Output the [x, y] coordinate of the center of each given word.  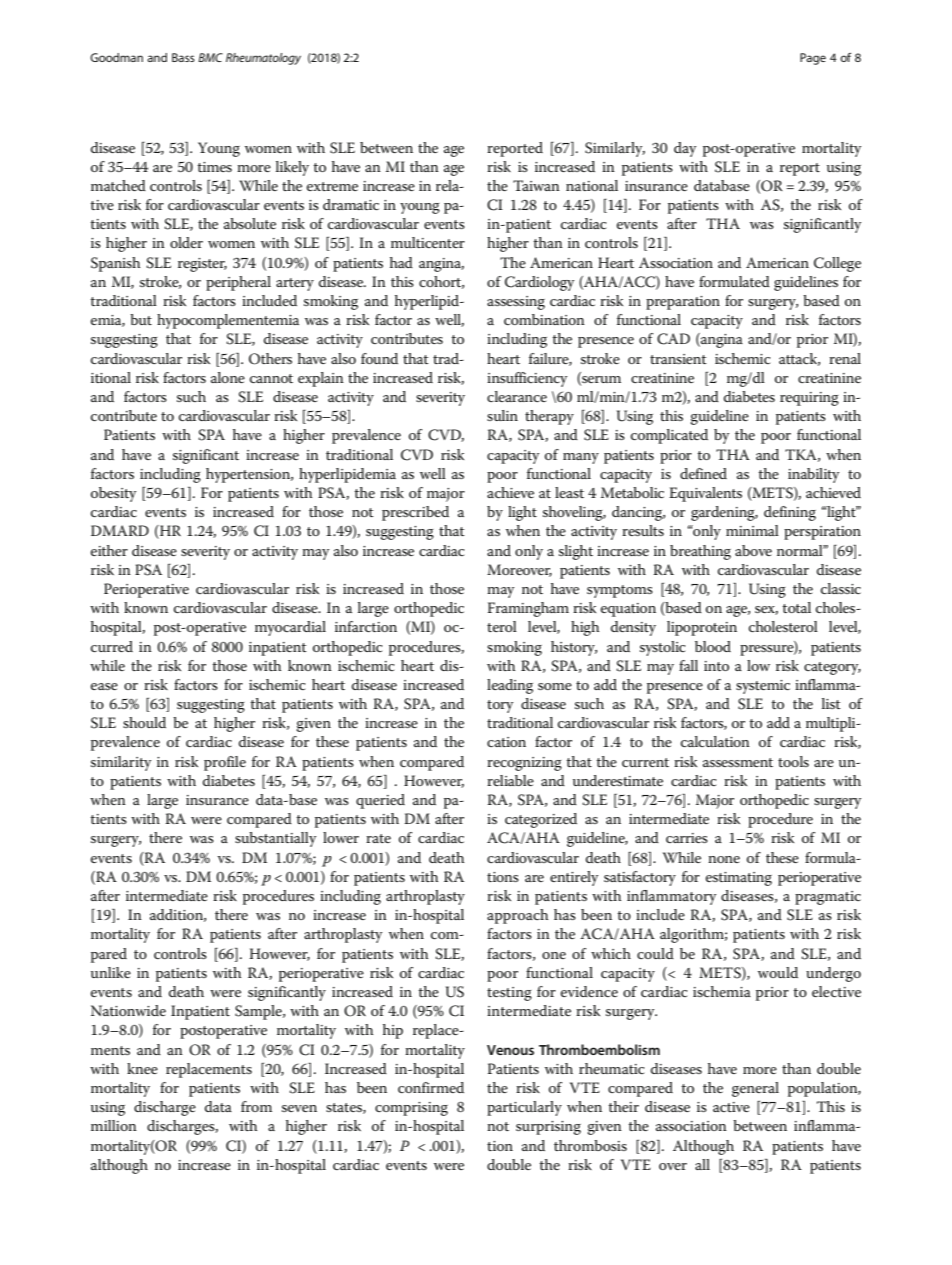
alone [228, 377]
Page [813, 59]
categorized [541, 820]
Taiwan [536, 185]
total [796, 607]
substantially [275, 839]
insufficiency [527, 379]
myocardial [290, 628]
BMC [210, 57]
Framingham [528, 609]
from [256, 1106]
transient [678, 359]
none [724, 859]
